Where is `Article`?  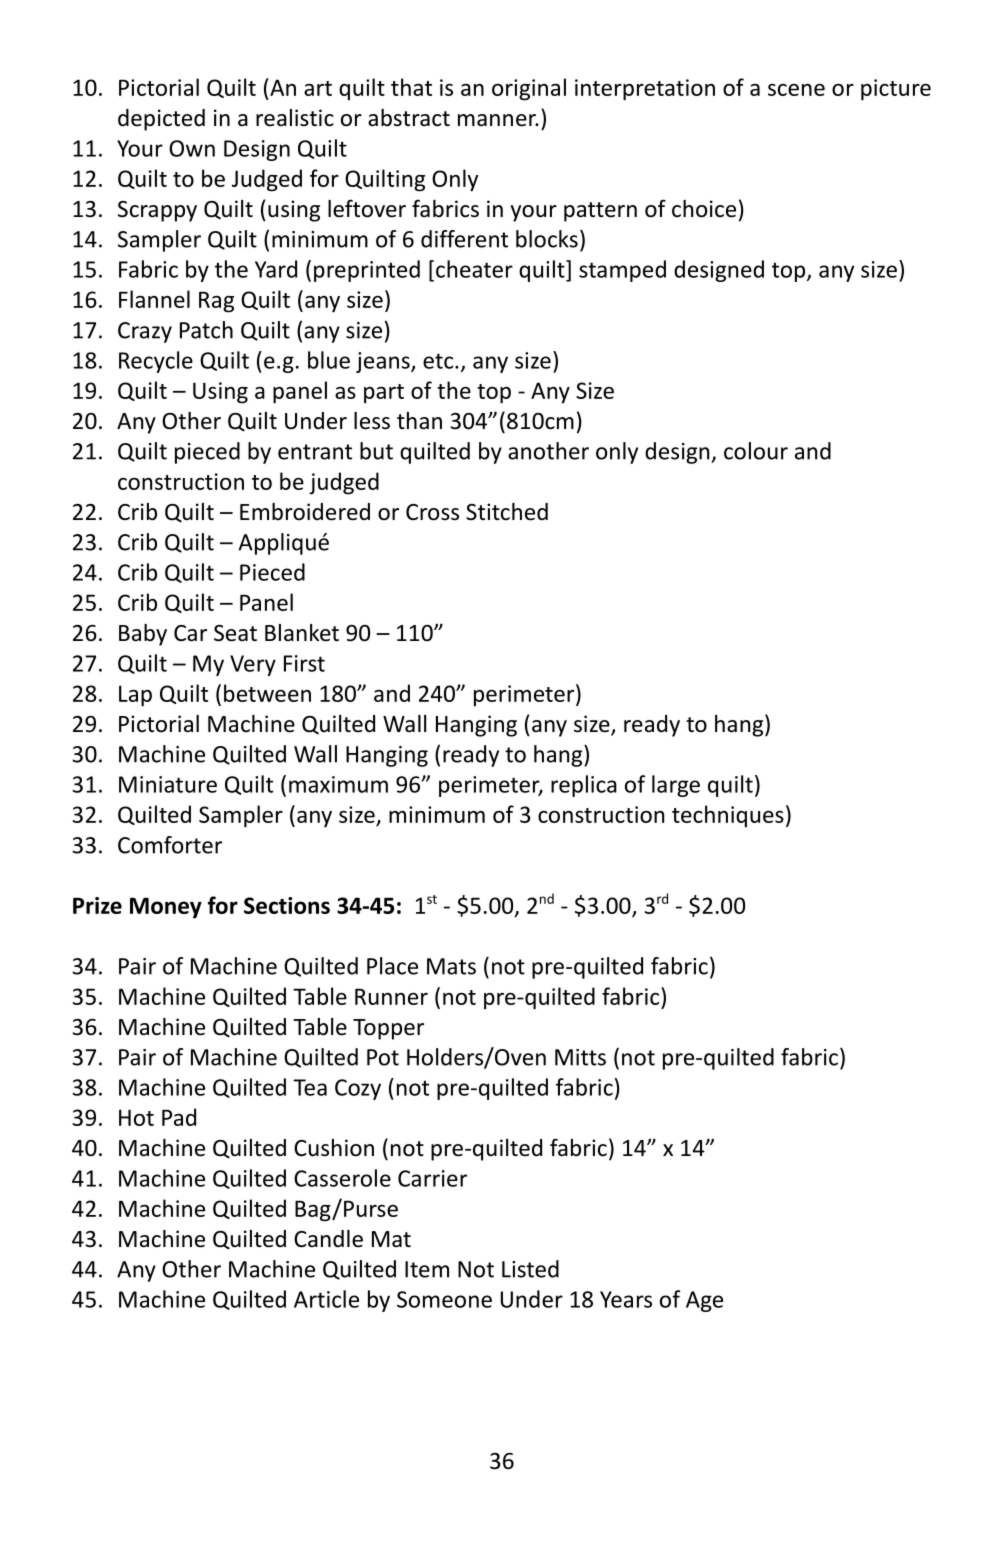
Article is located at coordinates (326, 1299).
